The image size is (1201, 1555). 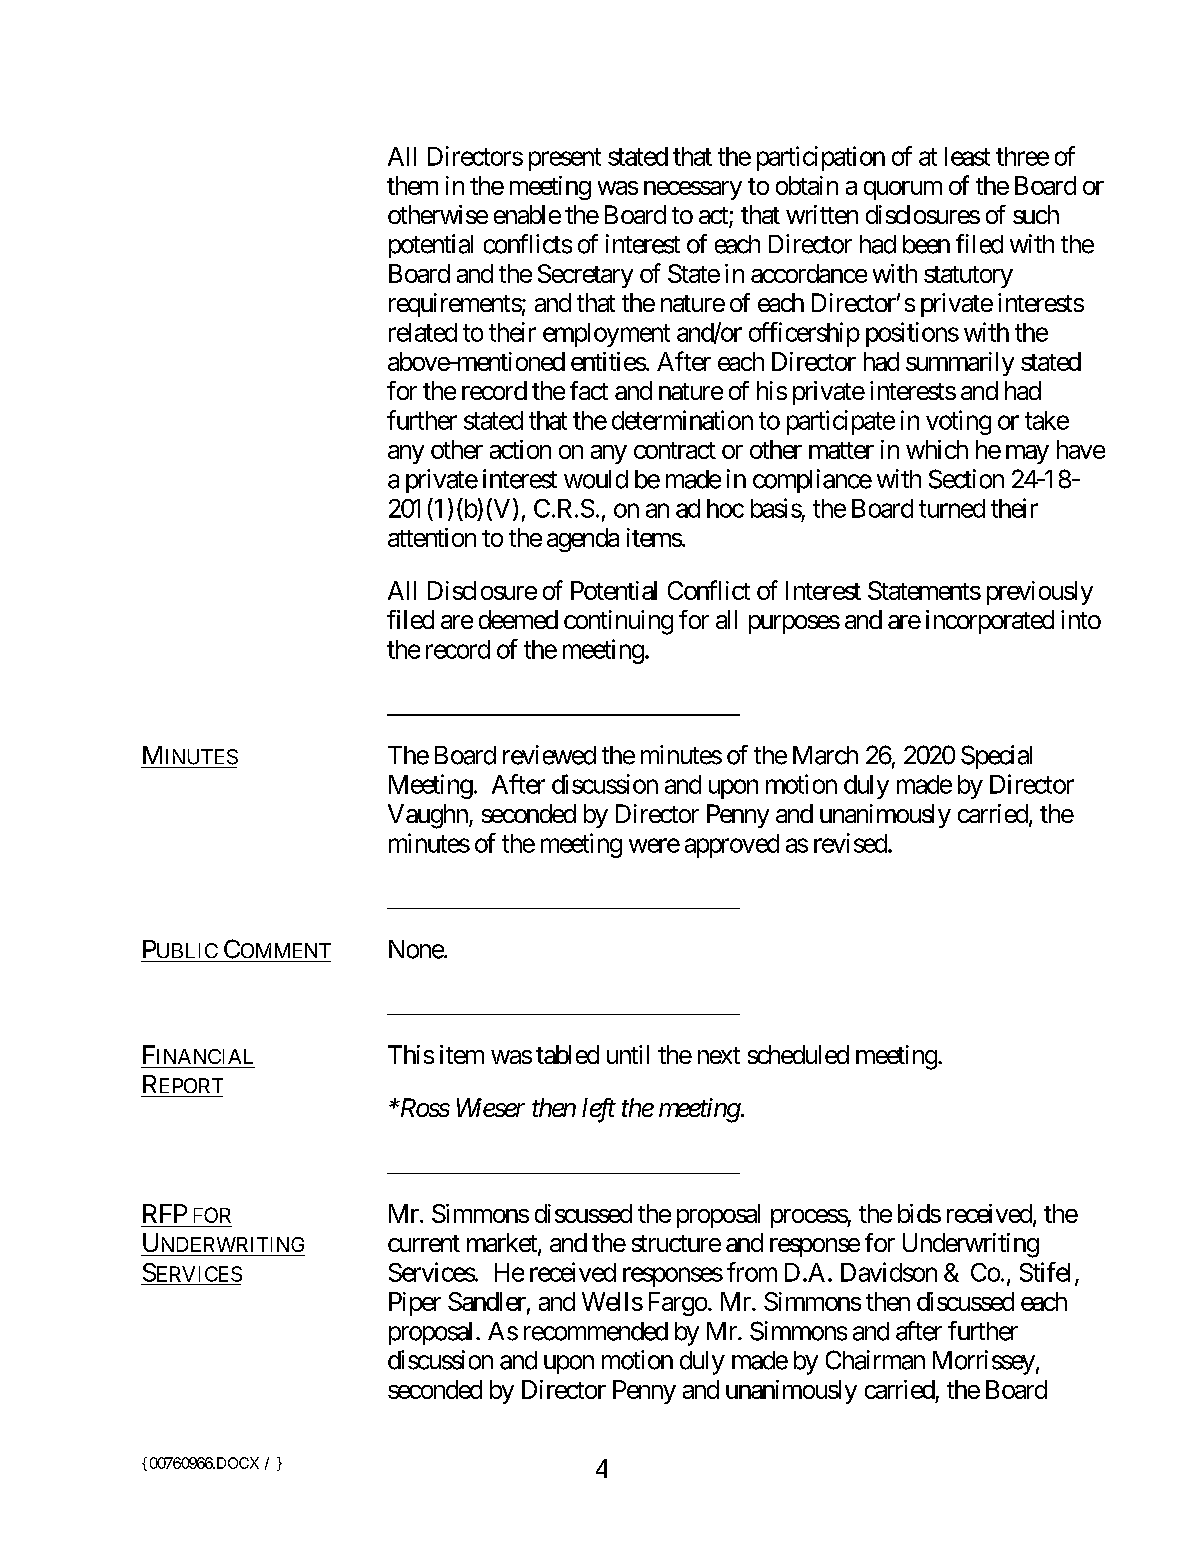 What do you see at coordinates (903, 190) in the page?
I see `quorum` at bounding box center [903, 190].
